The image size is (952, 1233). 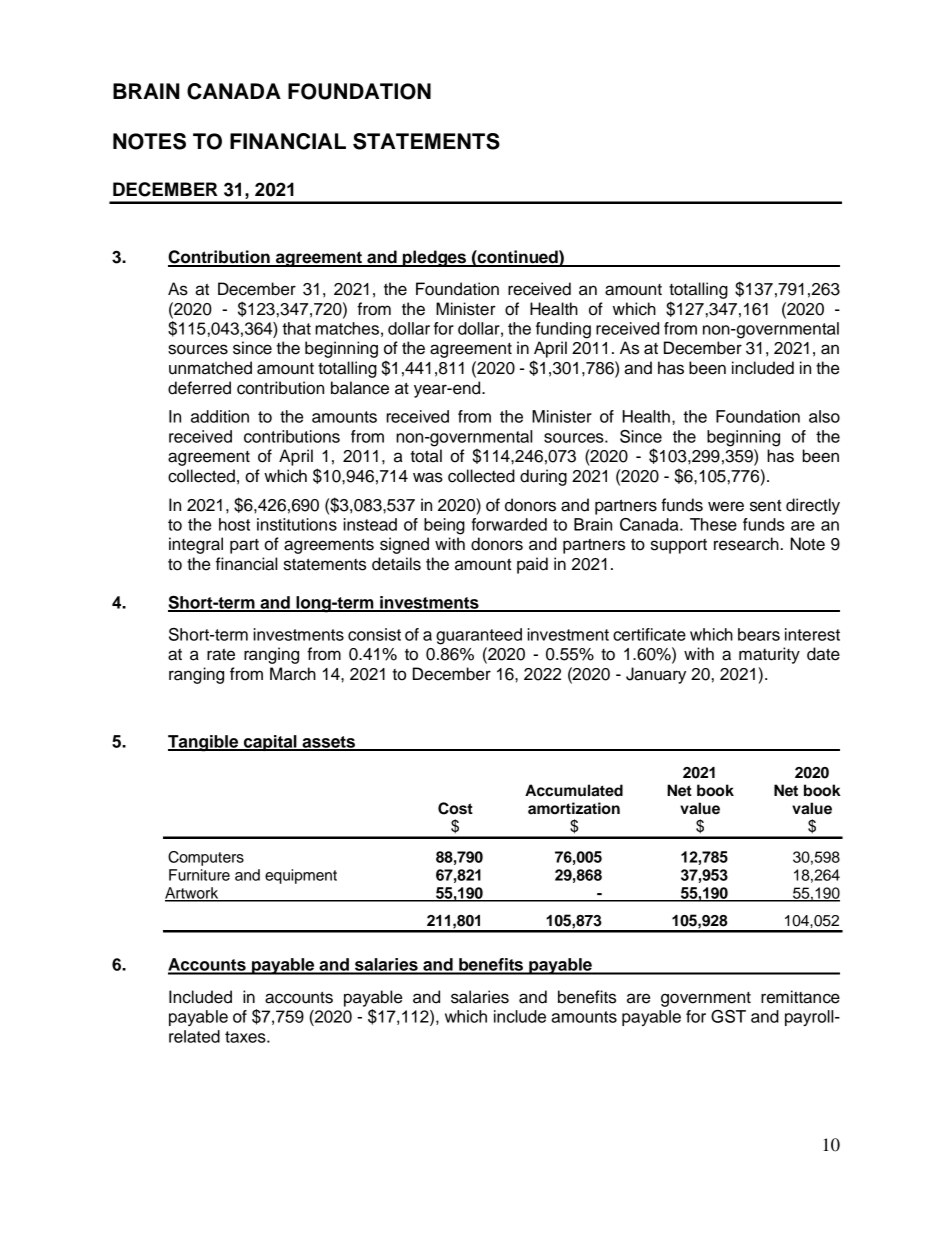 What do you see at coordinates (193, 894) in the document?
I see `Artwork` at bounding box center [193, 894].
